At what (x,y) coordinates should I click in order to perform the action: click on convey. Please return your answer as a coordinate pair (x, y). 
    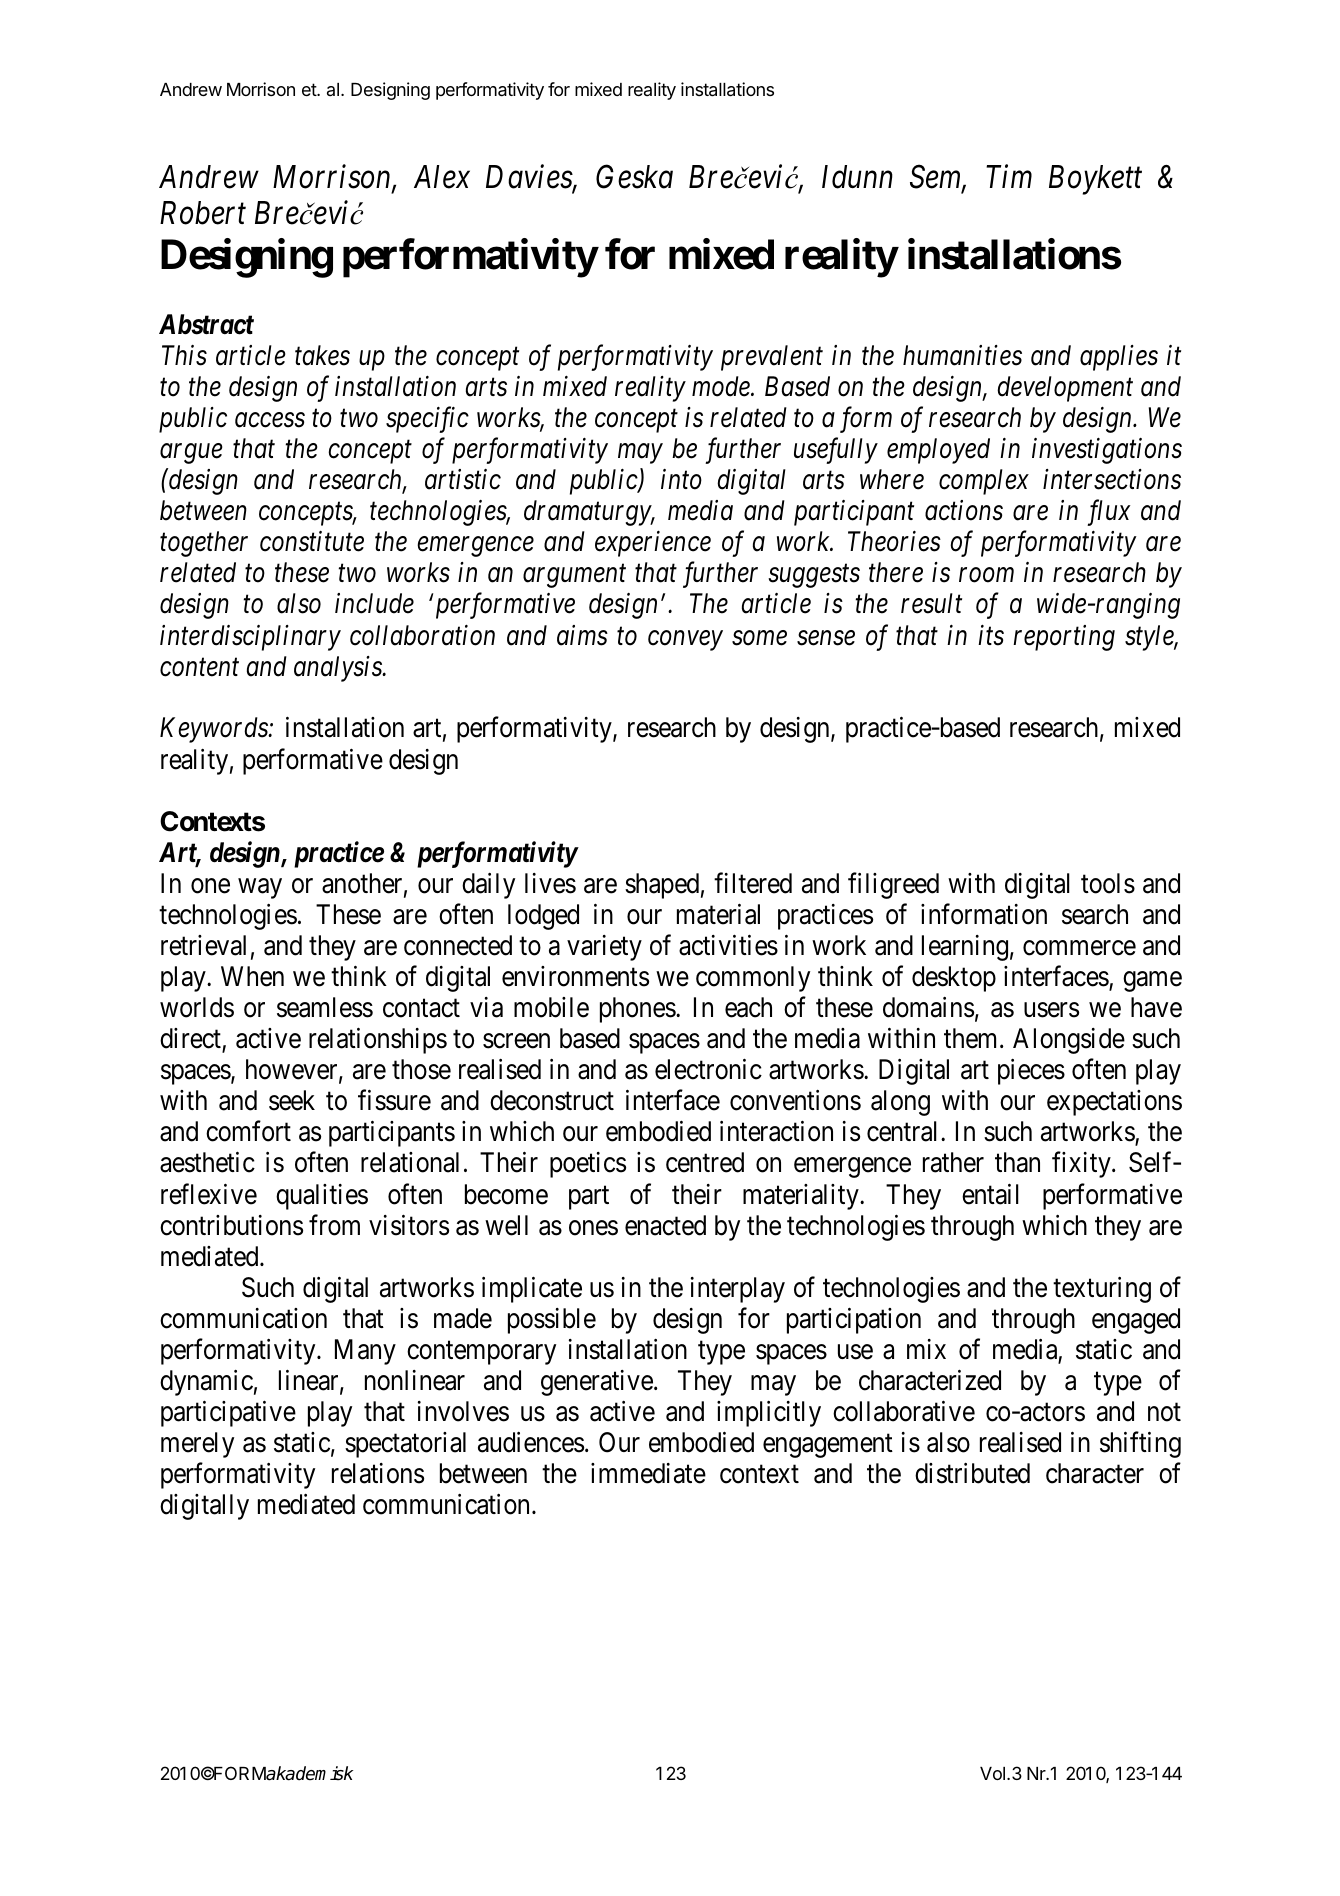
    Looking at the image, I should click on (685, 641).
